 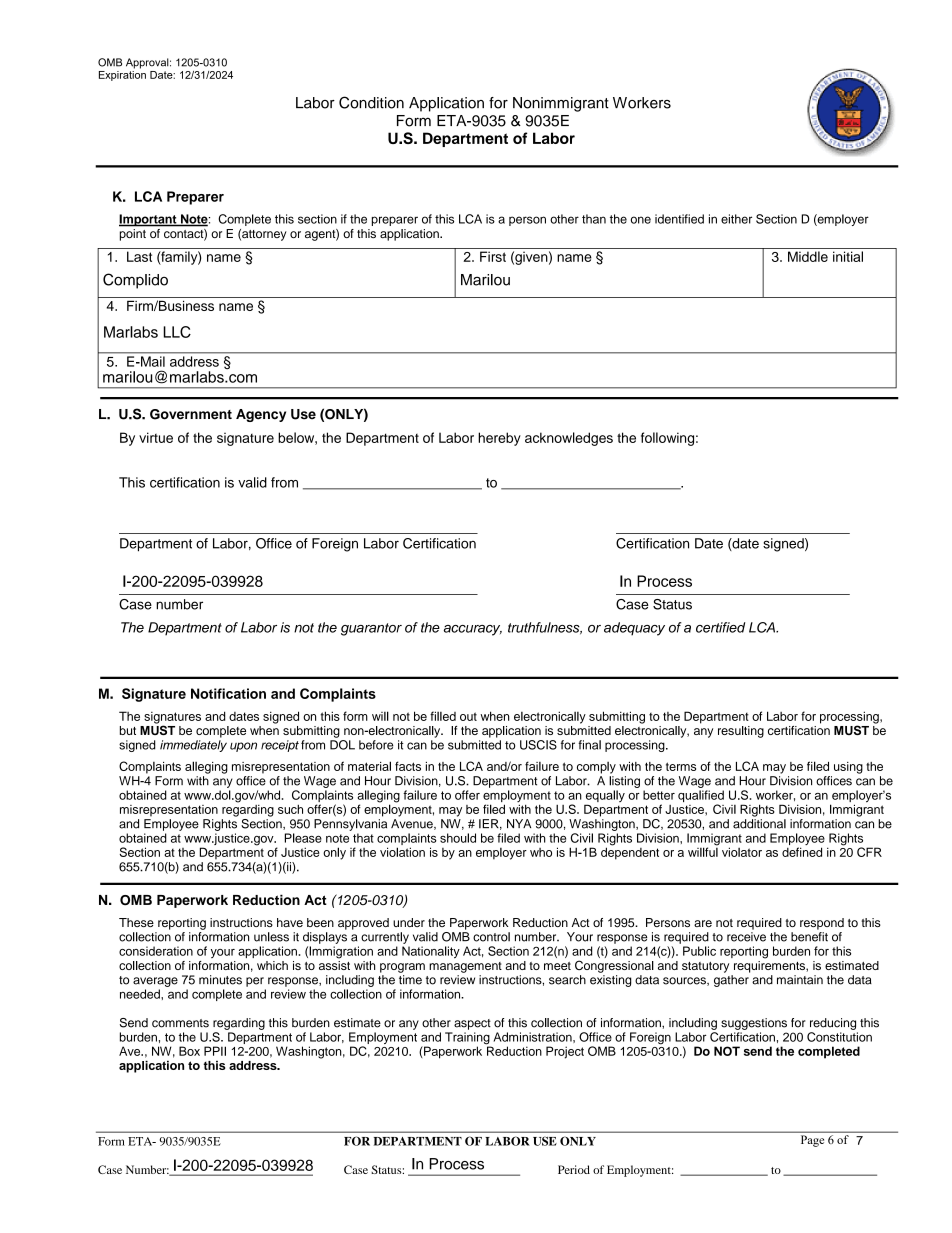 I want to click on Box, so click(x=189, y=1051).
